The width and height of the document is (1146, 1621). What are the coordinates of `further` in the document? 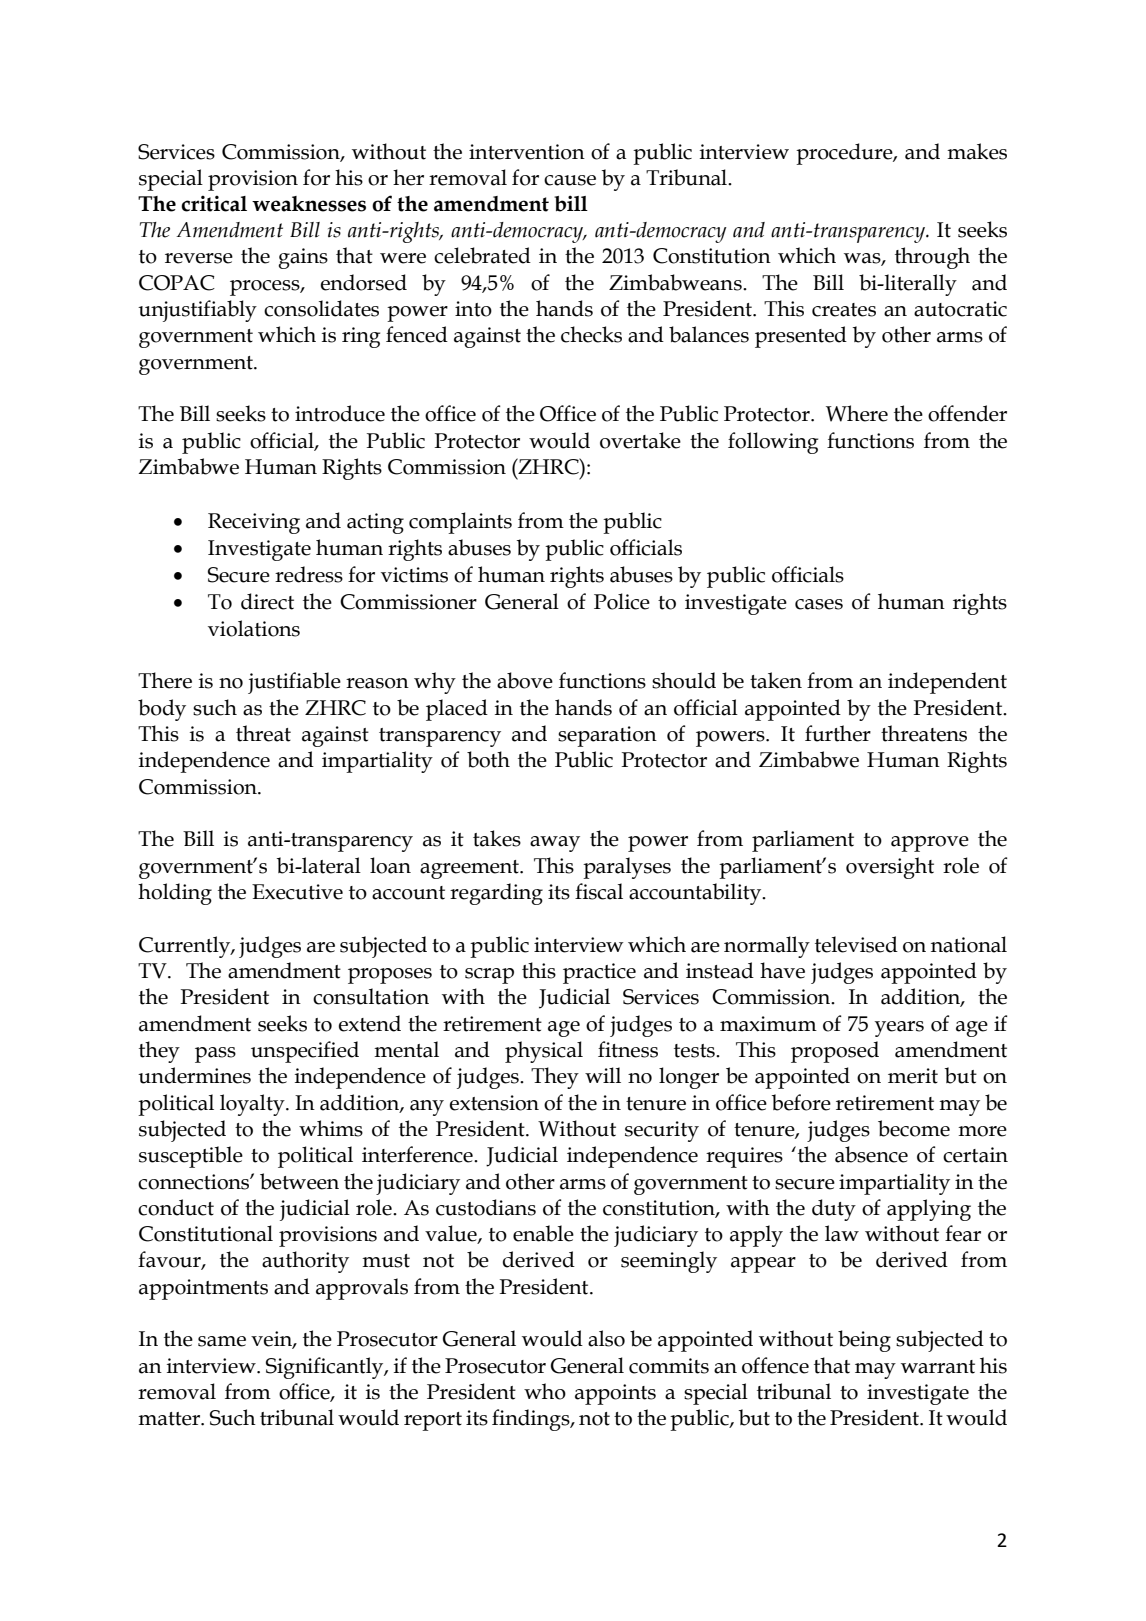 It's located at (838, 733).
